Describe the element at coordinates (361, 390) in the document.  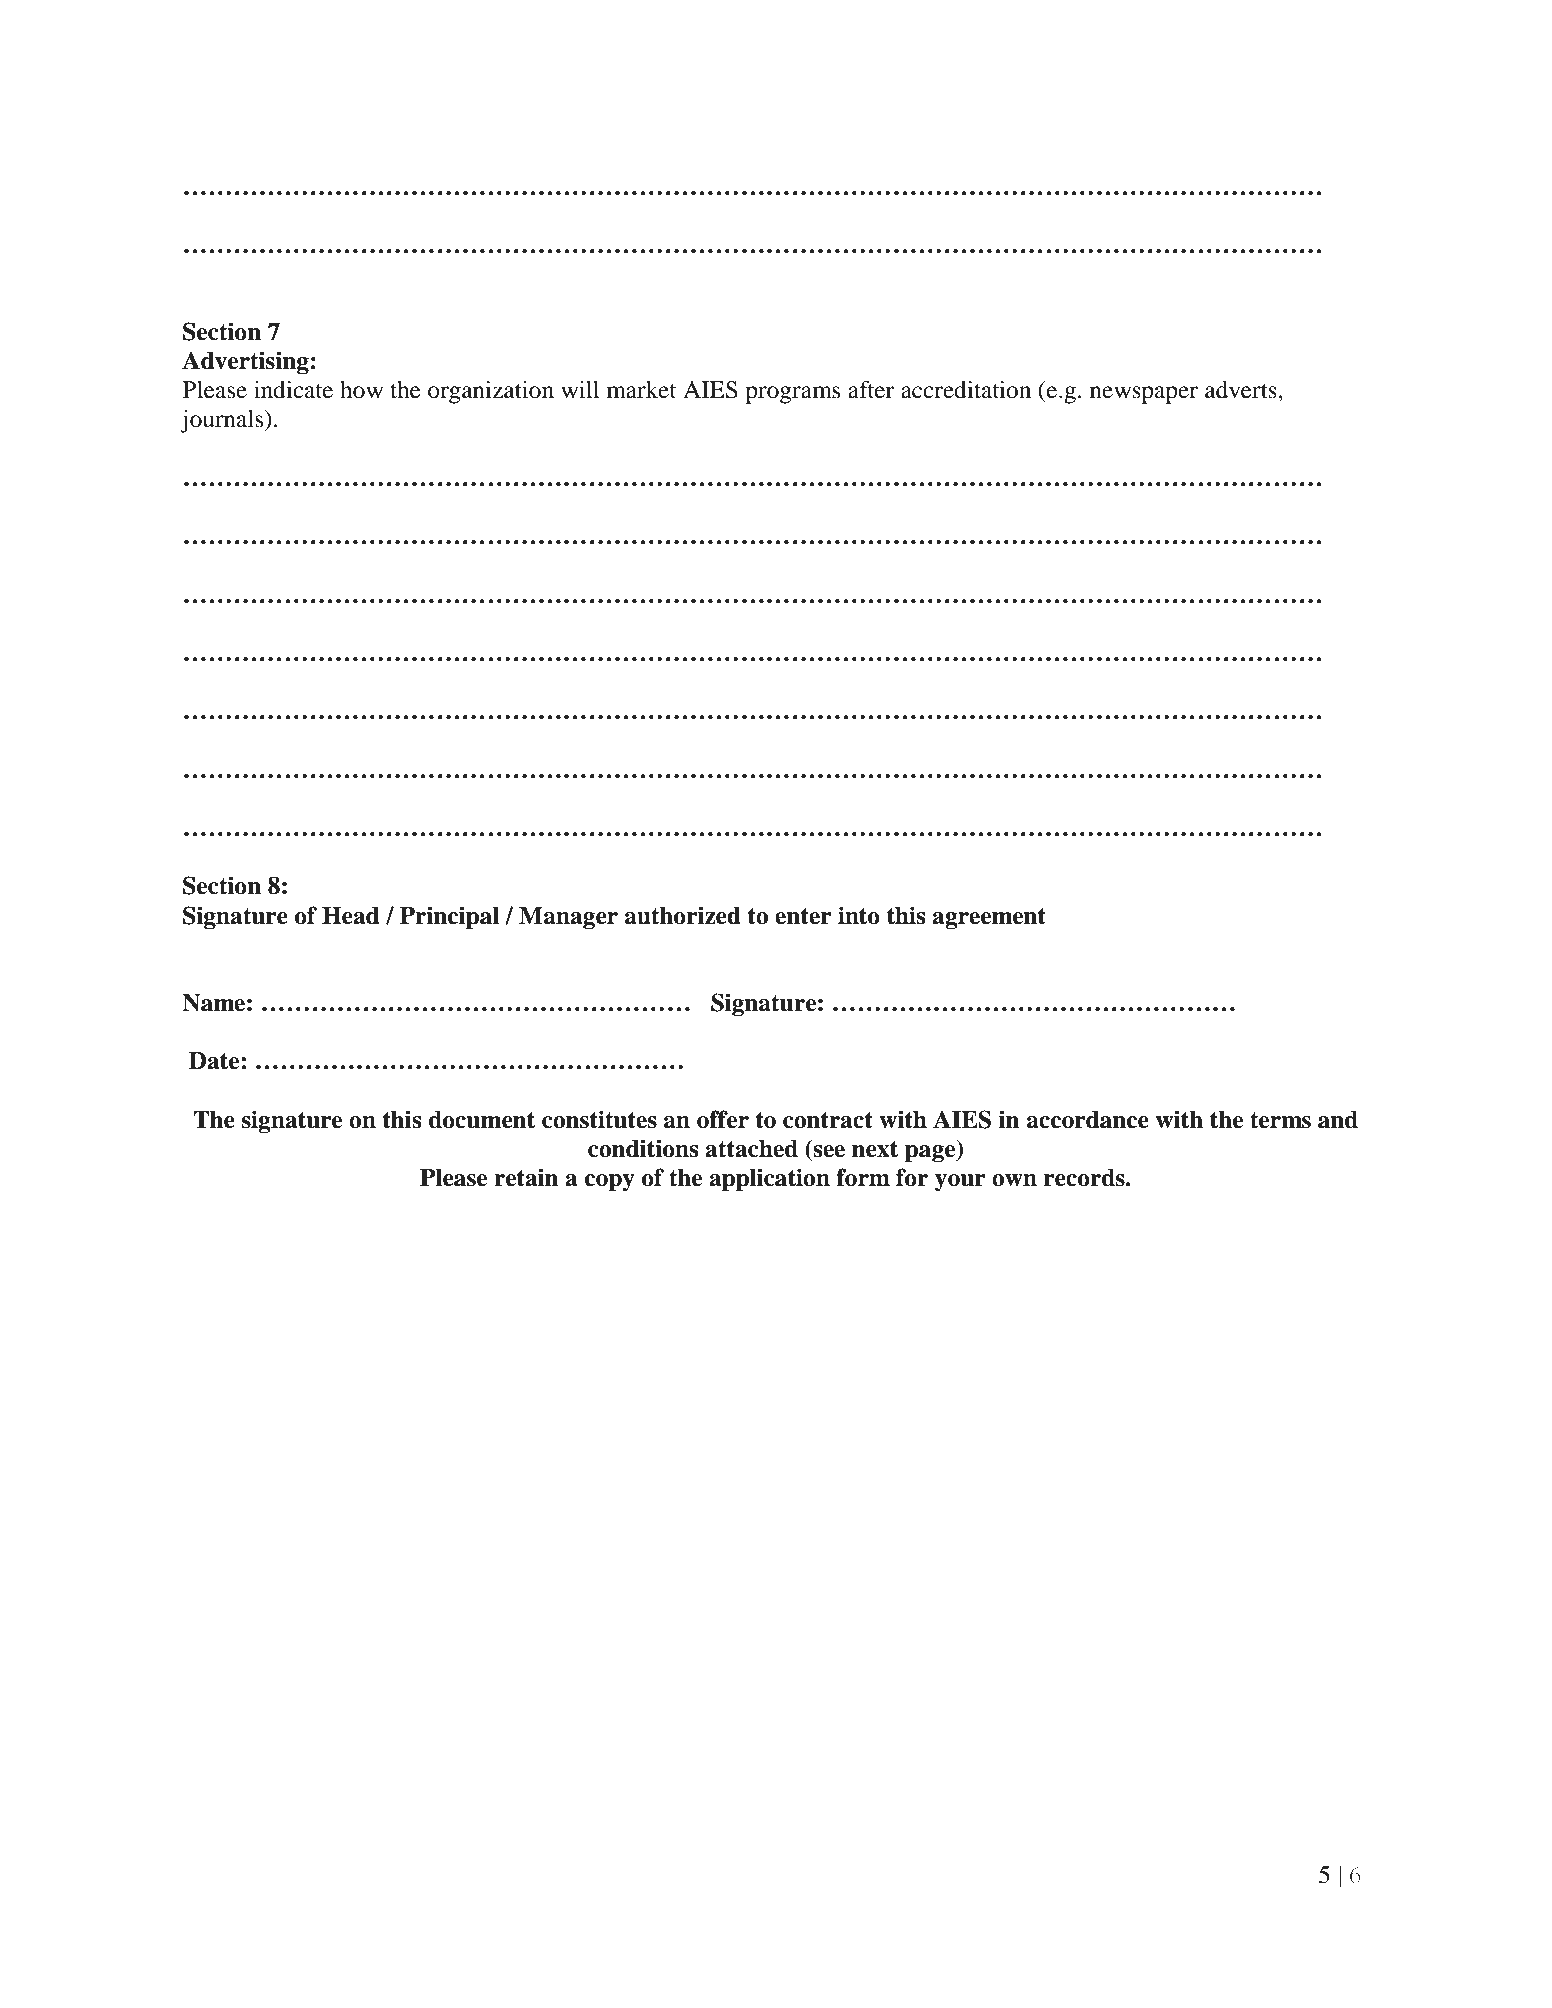
I see `how` at that location.
